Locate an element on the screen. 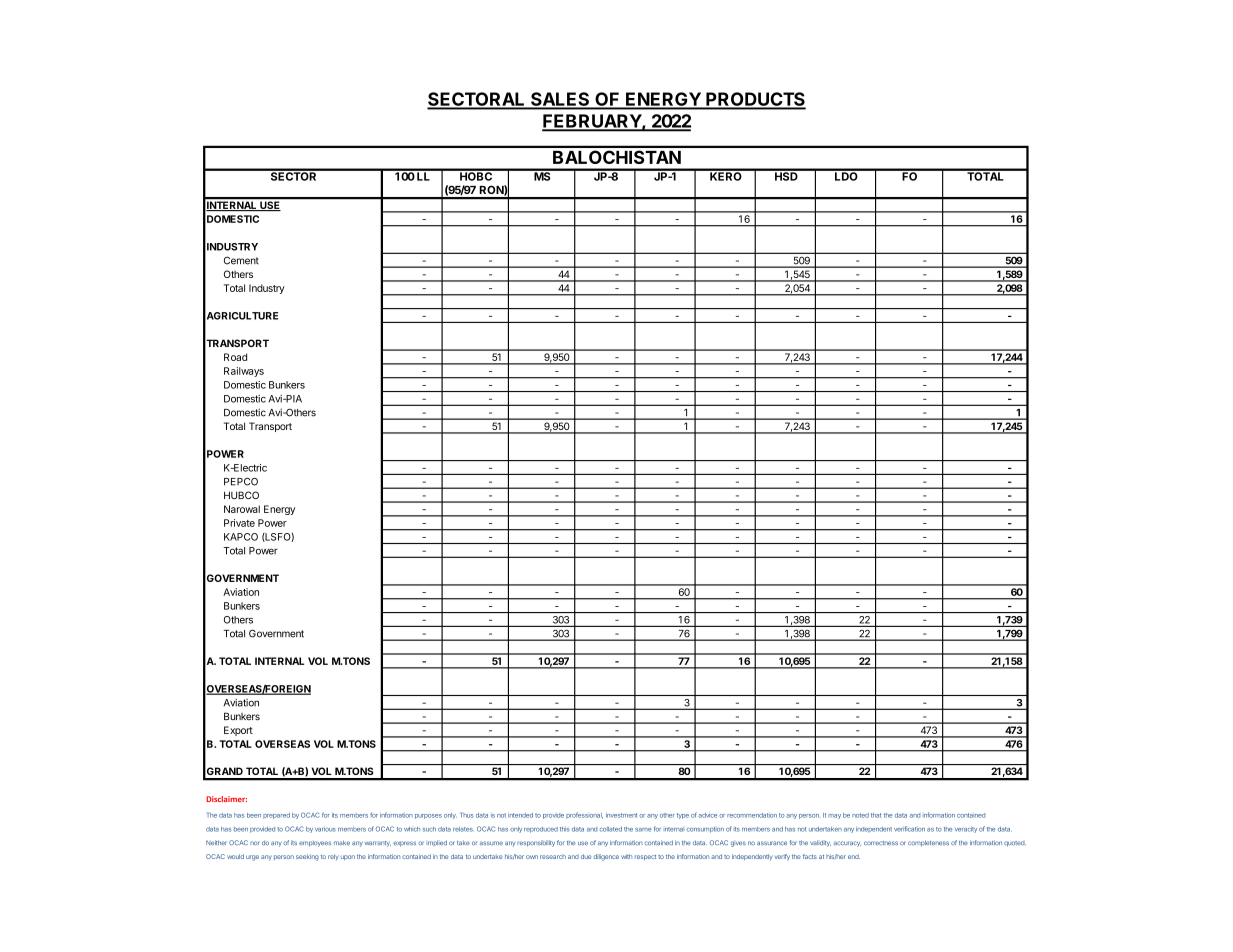 The width and height of the screenshot is (1233, 952). Road is located at coordinates (235, 357).
